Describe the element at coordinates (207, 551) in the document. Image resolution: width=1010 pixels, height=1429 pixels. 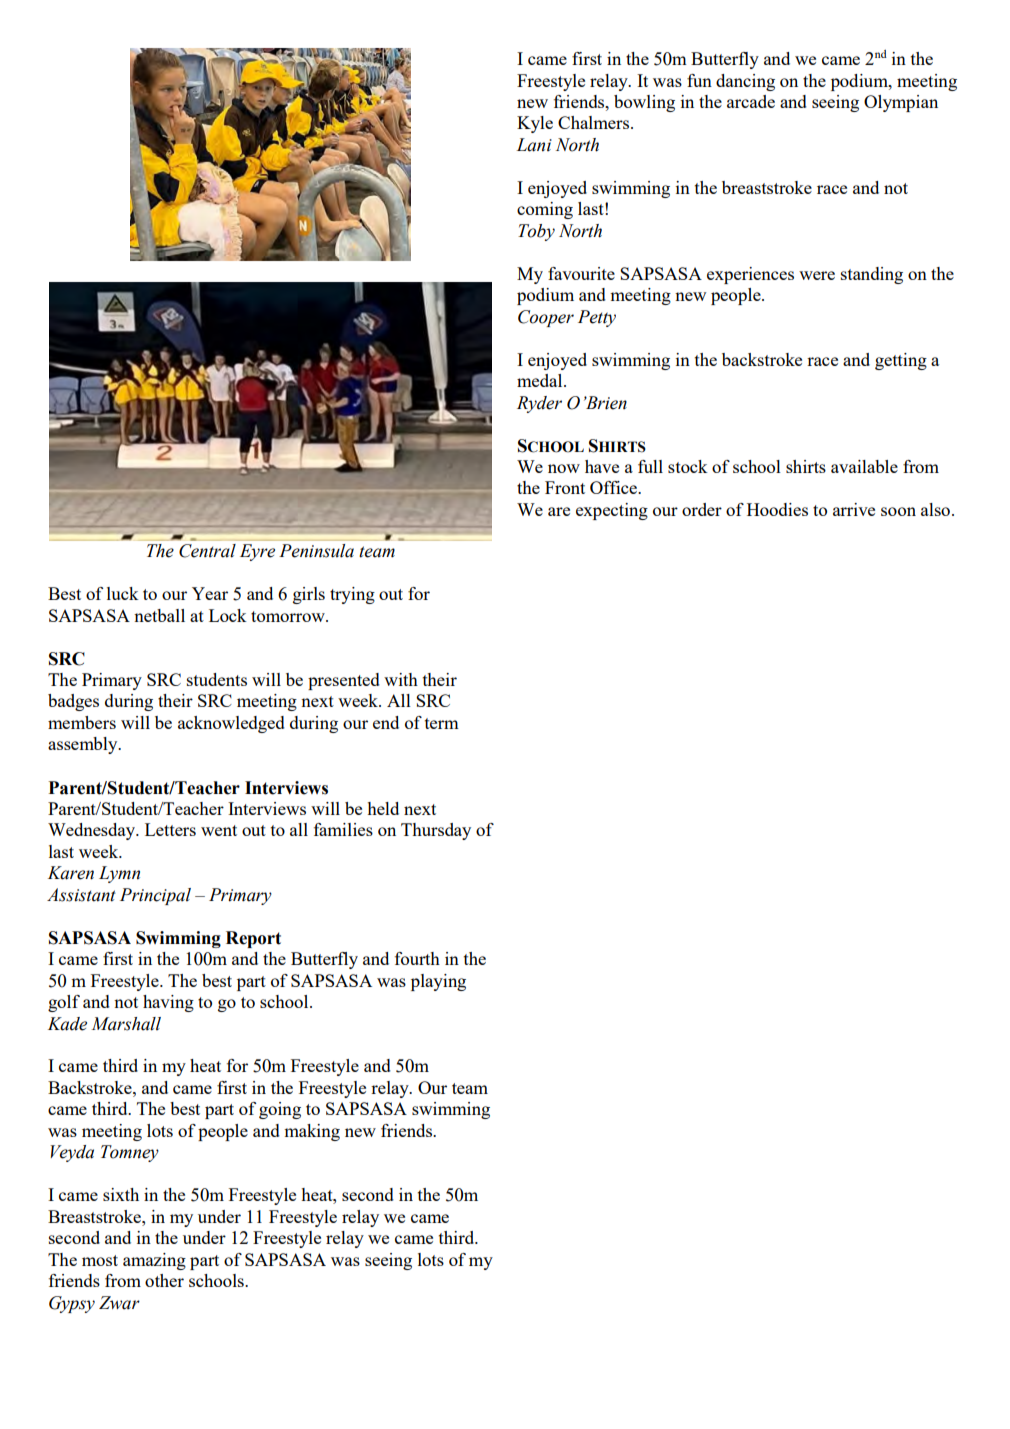
I see `Central` at that location.
